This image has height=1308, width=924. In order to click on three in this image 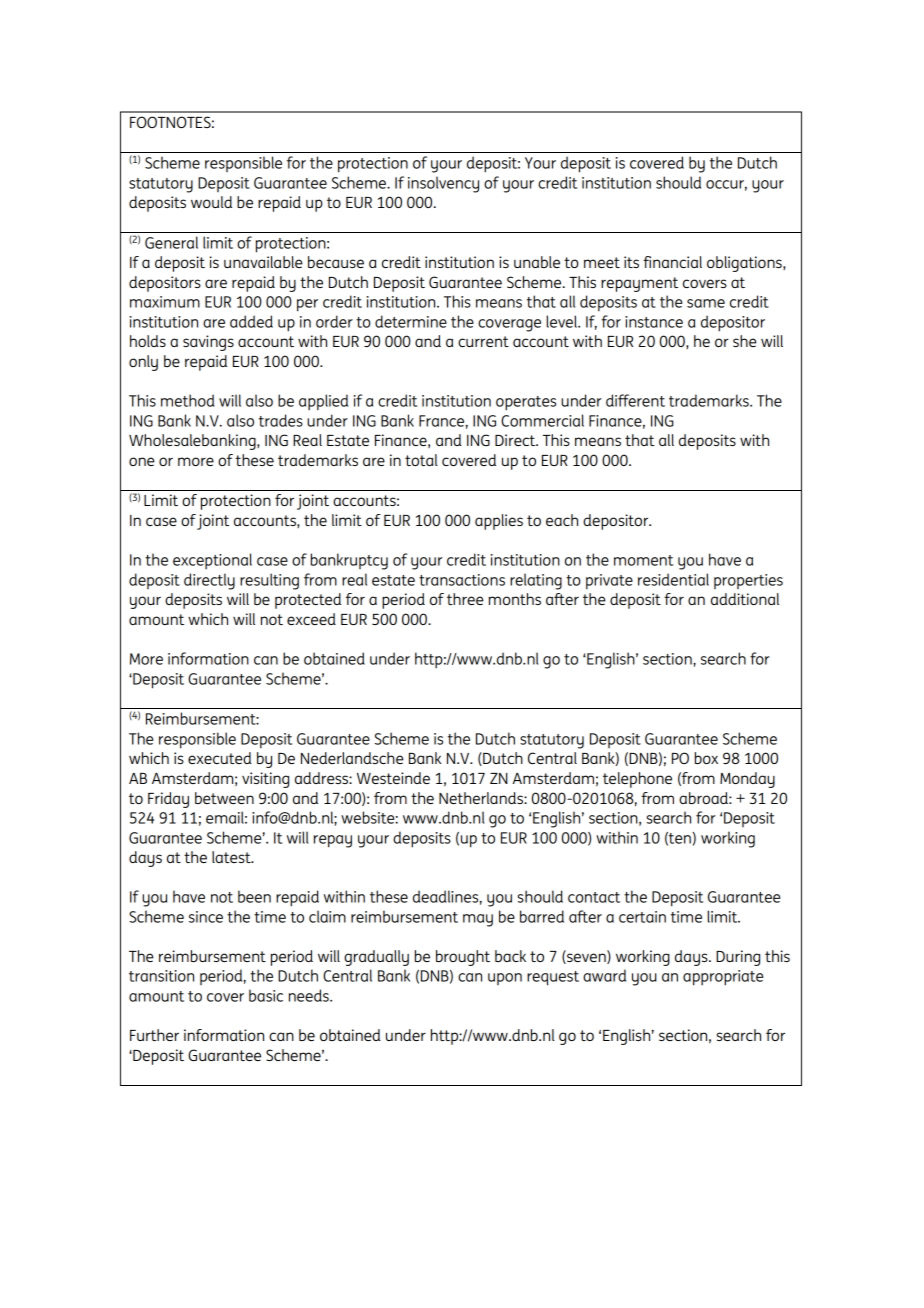, I will do `click(465, 599)`.
